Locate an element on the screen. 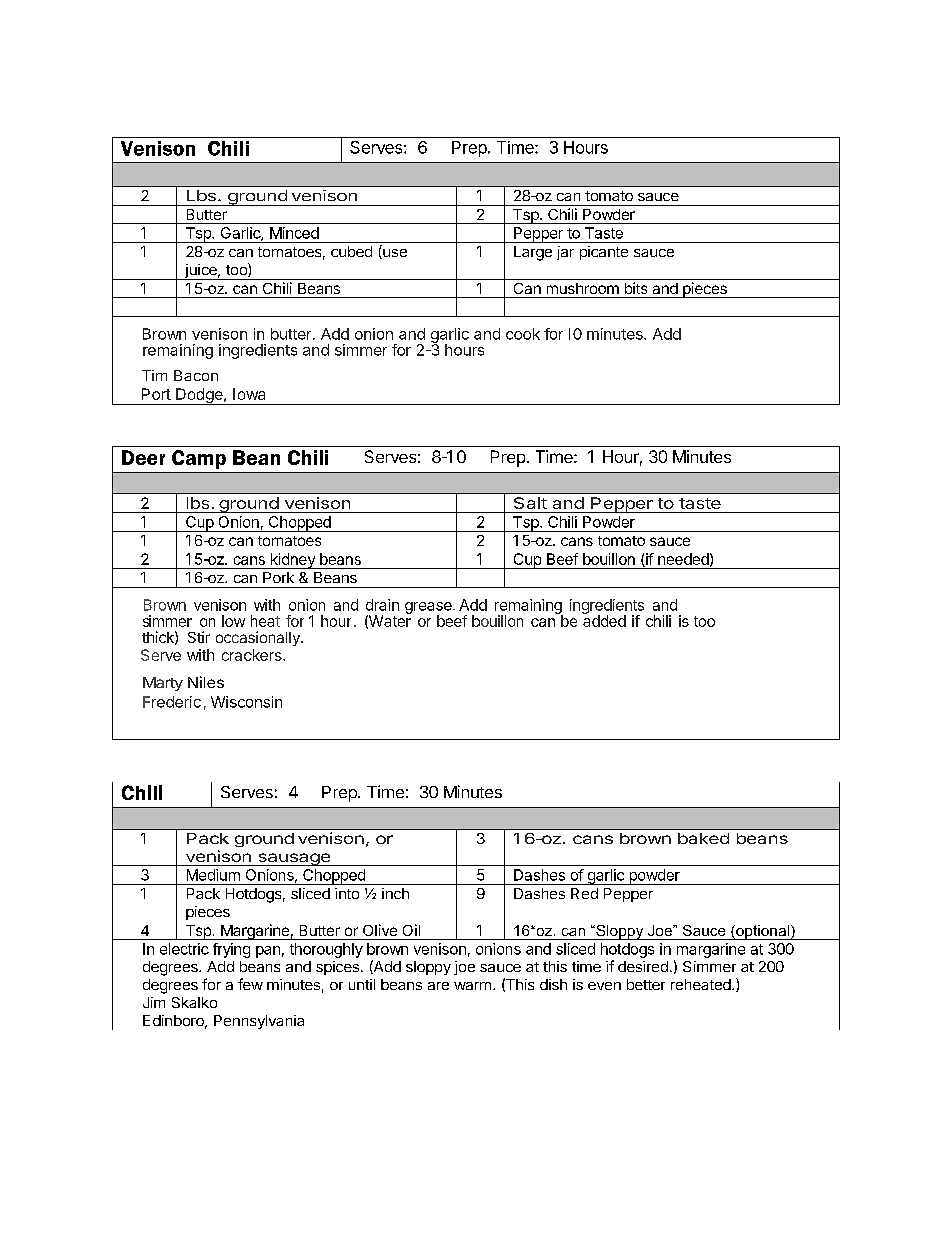 Image resolution: width=952 pixels, height=1233 pixels. added is located at coordinates (604, 620).
